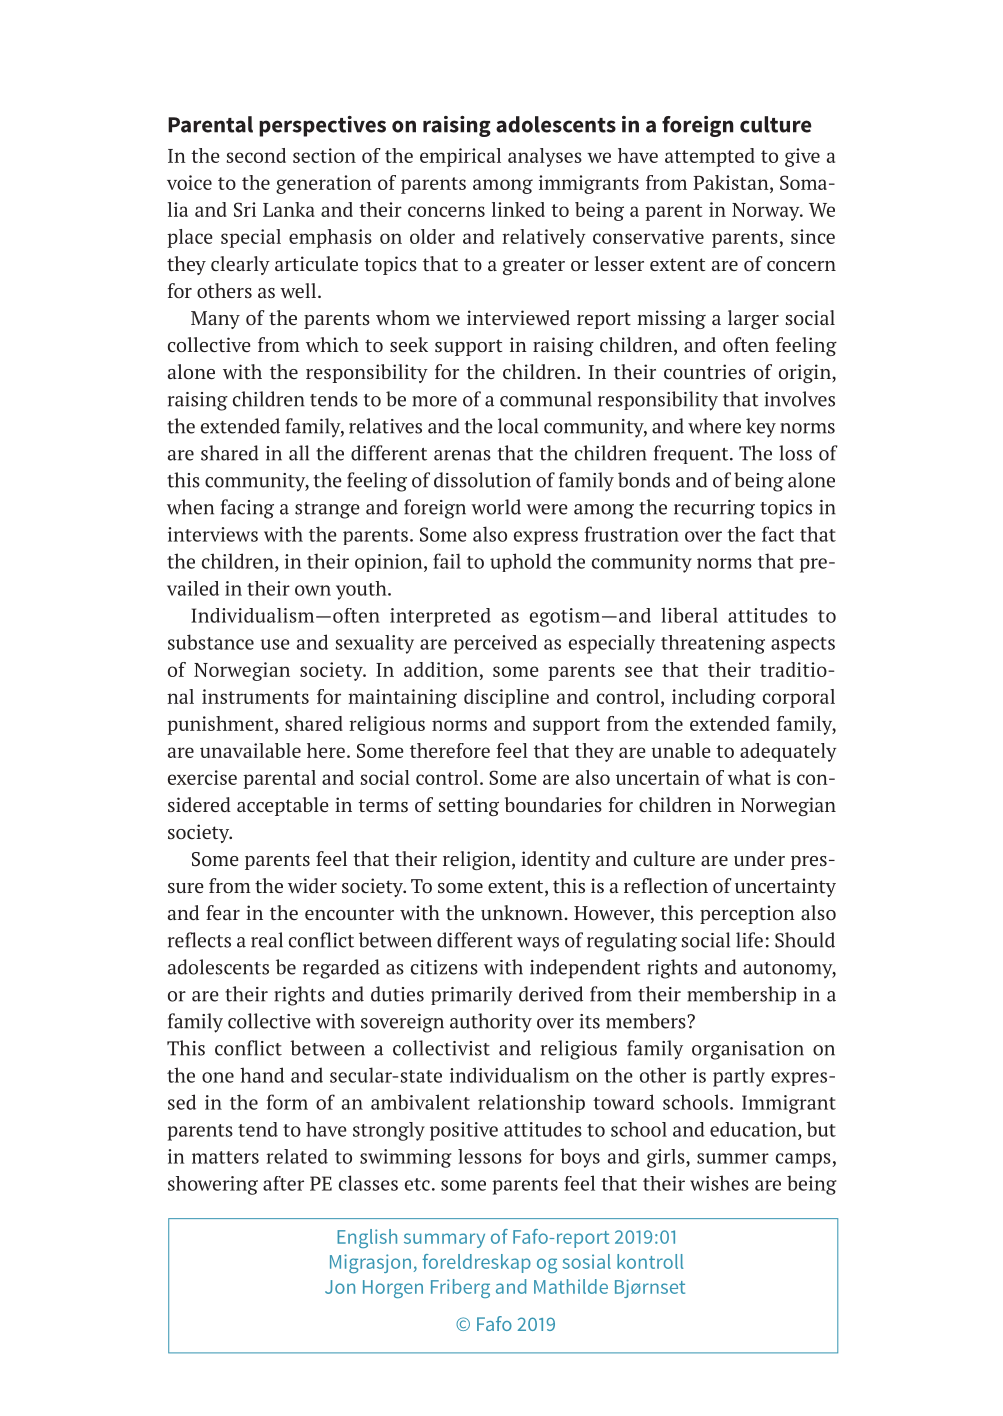 Image resolution: width=1003 pixels, height=1416 pixels. Describe the element at coordinates (749, 940) in the document. I see `life` at that location.
